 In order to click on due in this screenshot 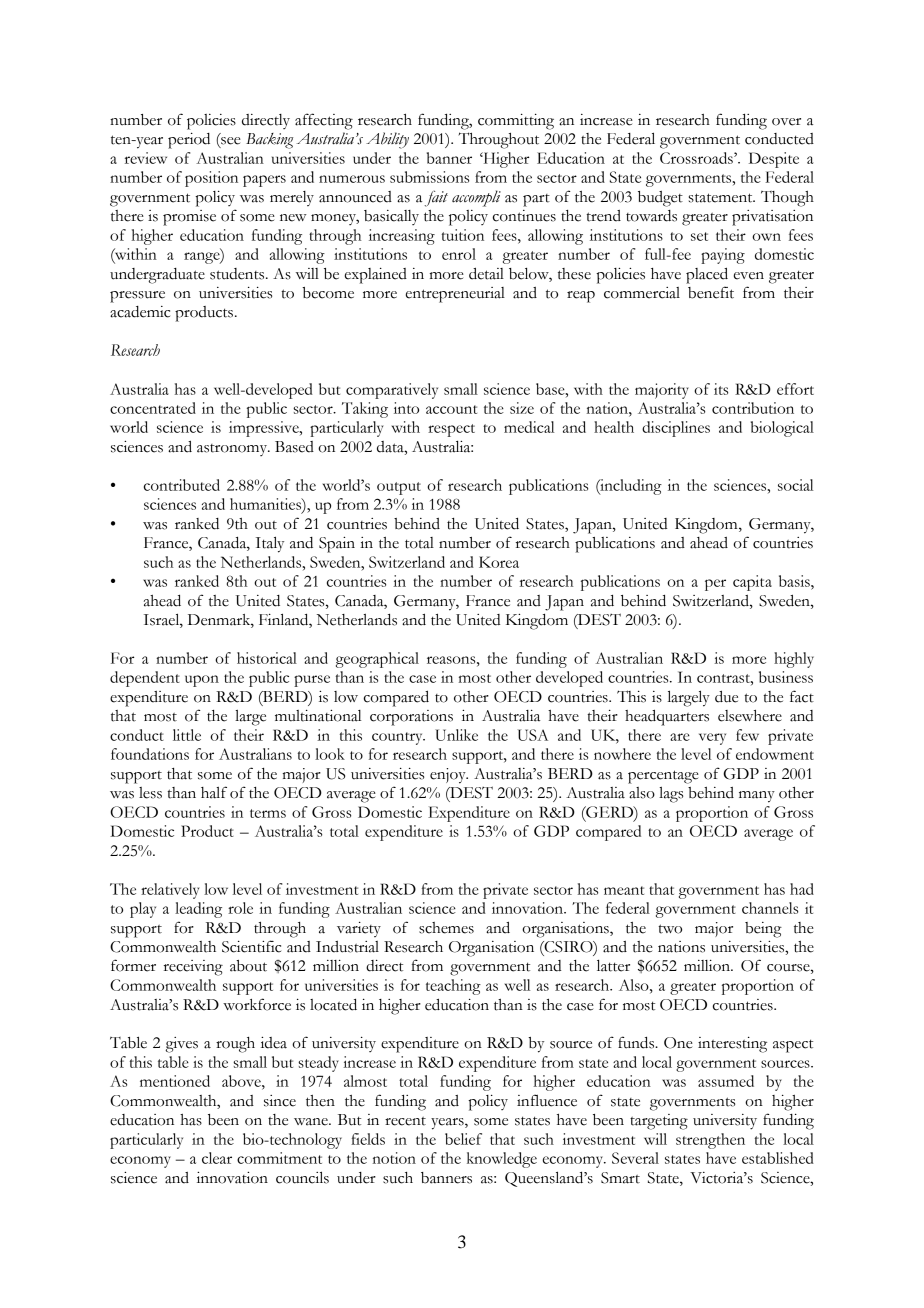, I will do `click(726, 696)`.
